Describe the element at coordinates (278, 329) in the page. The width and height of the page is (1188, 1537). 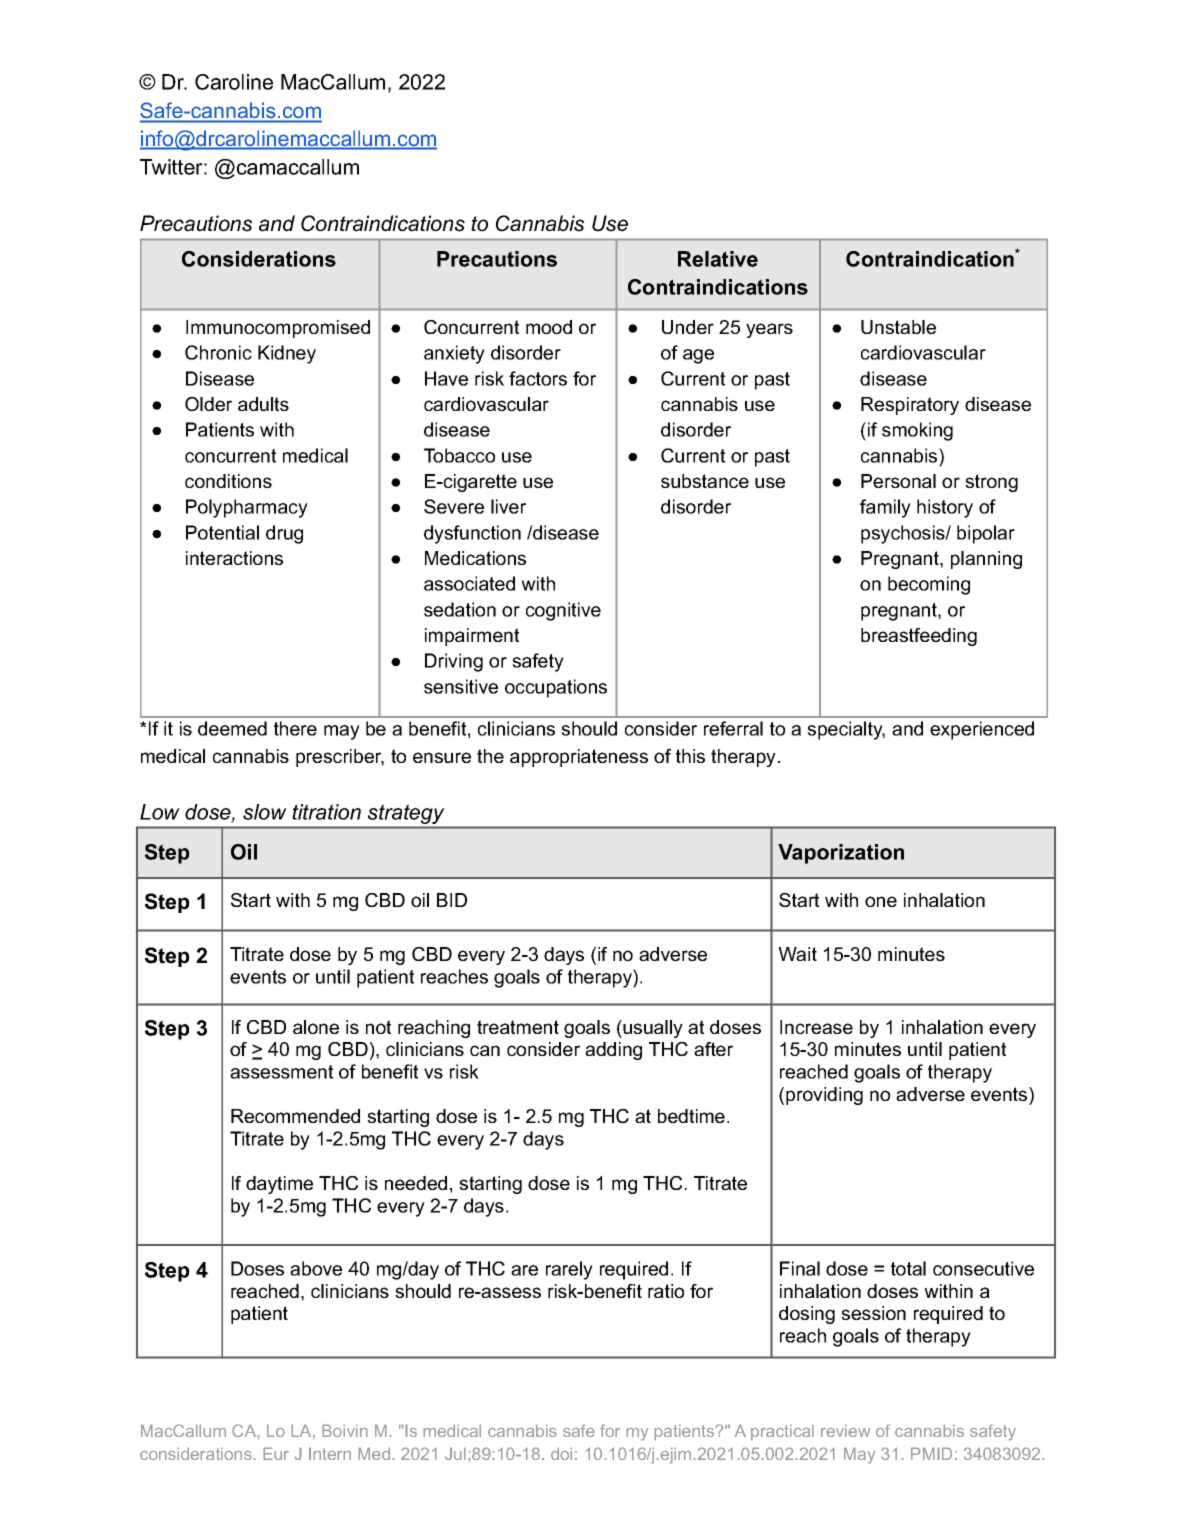
I see `Immunocompromised` at that location.
